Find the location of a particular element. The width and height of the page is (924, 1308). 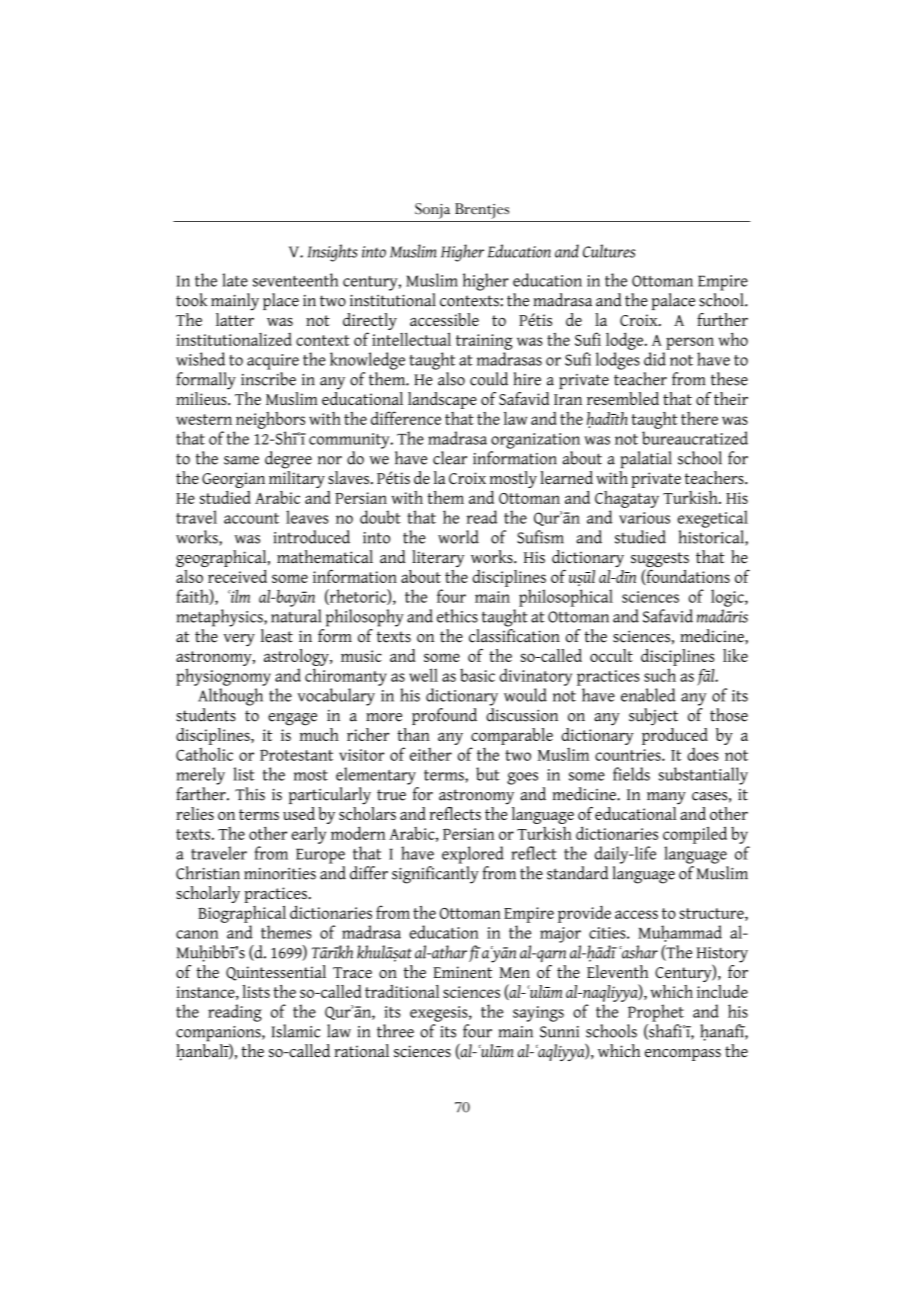

late is located at coordinates (235, 280).
